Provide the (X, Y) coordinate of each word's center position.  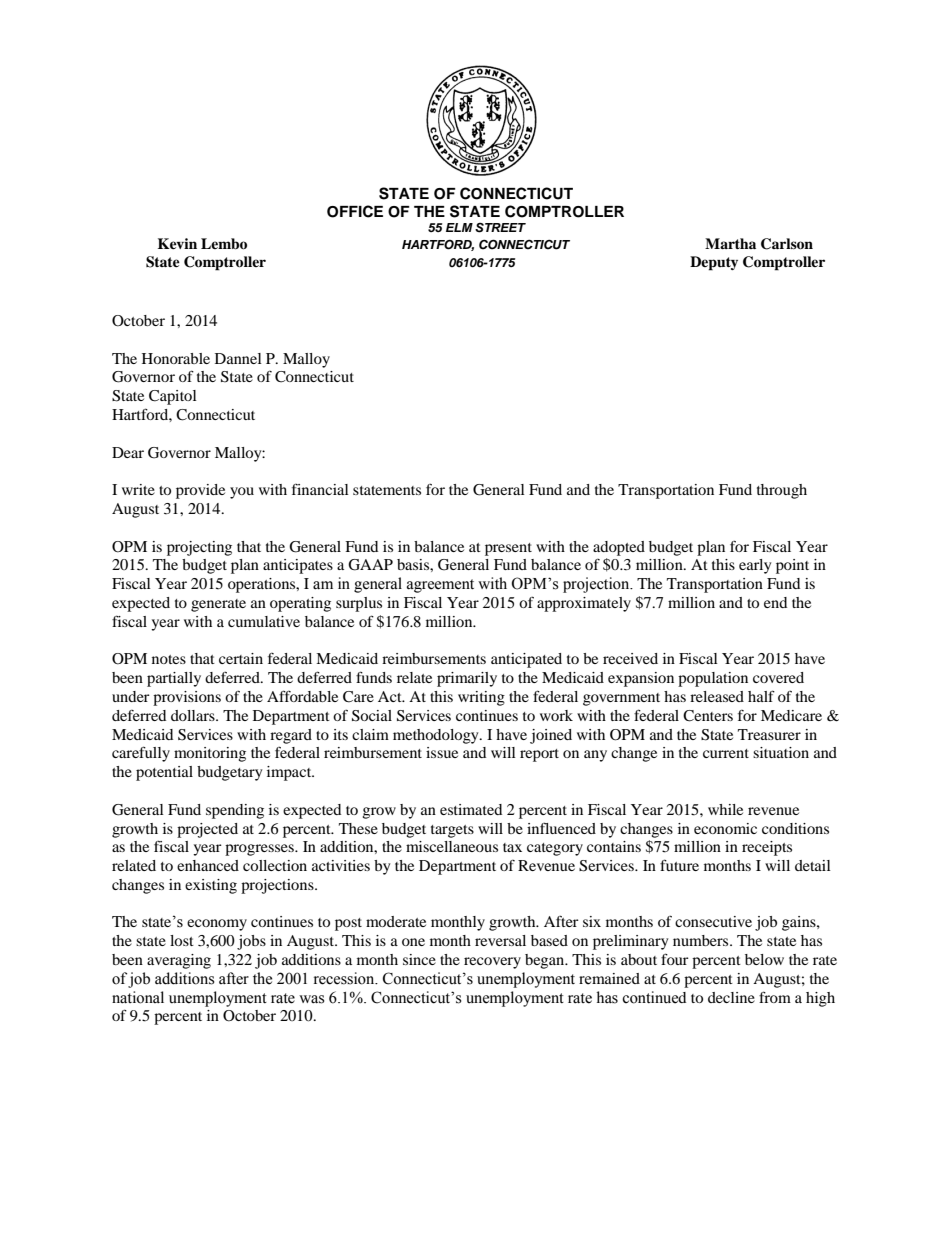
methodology (437, 736)
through (782, 491)
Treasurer (769, 734)
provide (200, 491)
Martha (730, 243)
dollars (194, 715)
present (508, 549)
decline (731, 997)
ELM (459, 227)
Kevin (177, 243)
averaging (179, 961)
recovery (492, 963)
